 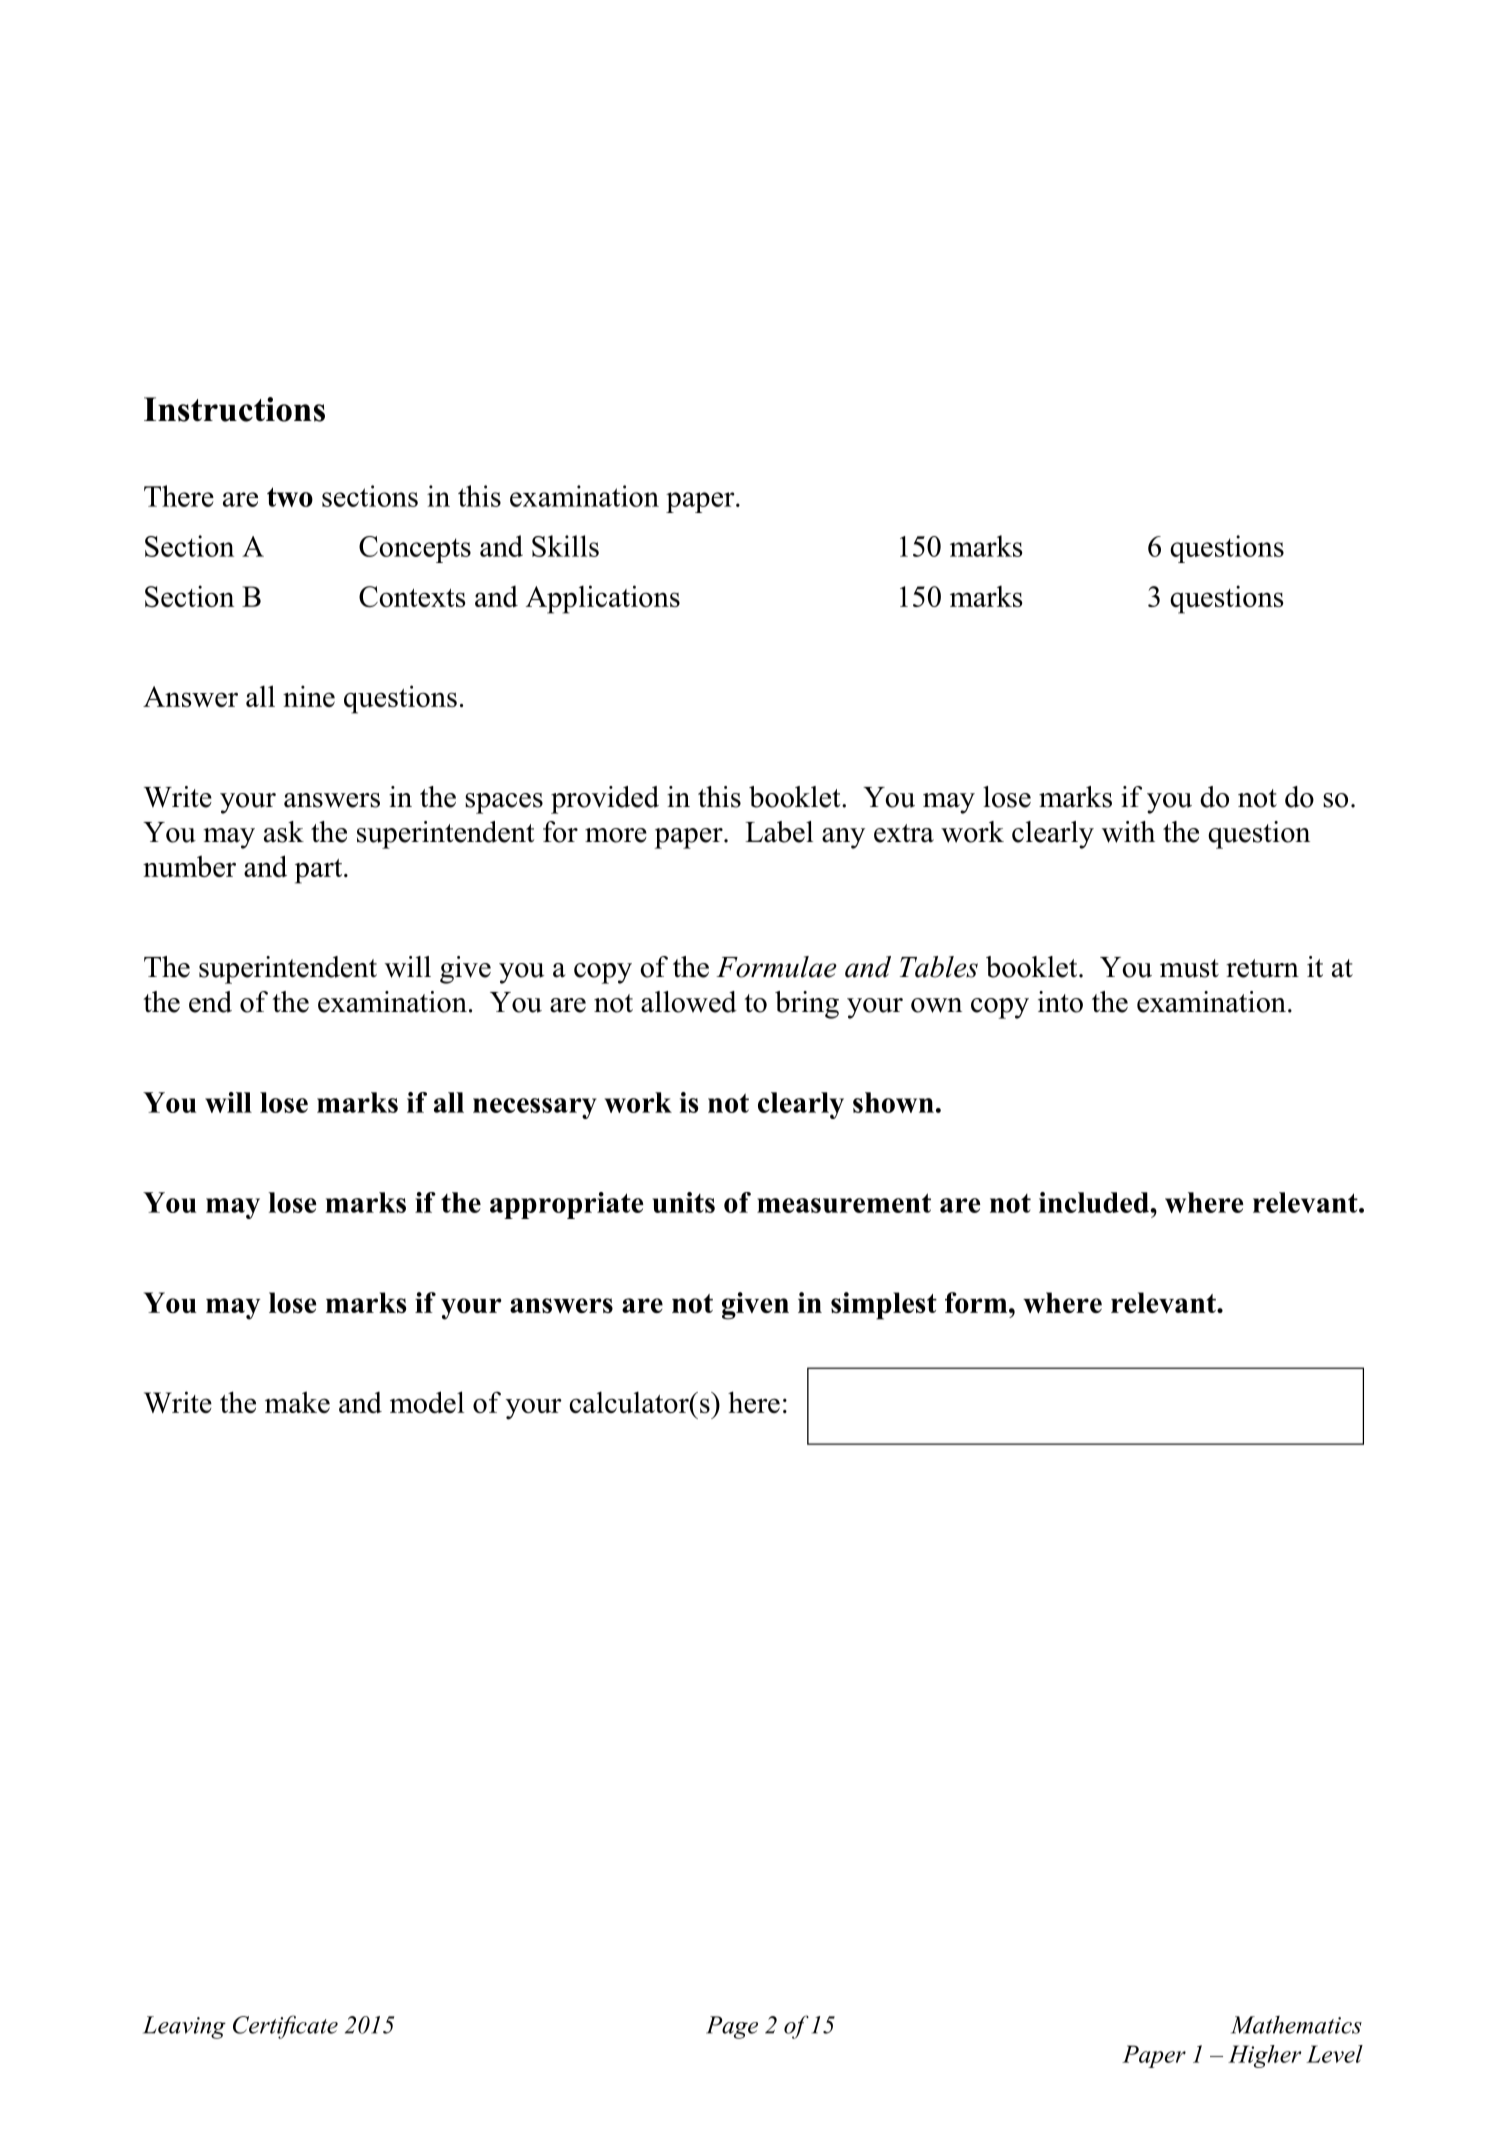 What do you see at coordinates (732, 2027) in the image?
I see `Page` at bounding box center [732, 2027].
